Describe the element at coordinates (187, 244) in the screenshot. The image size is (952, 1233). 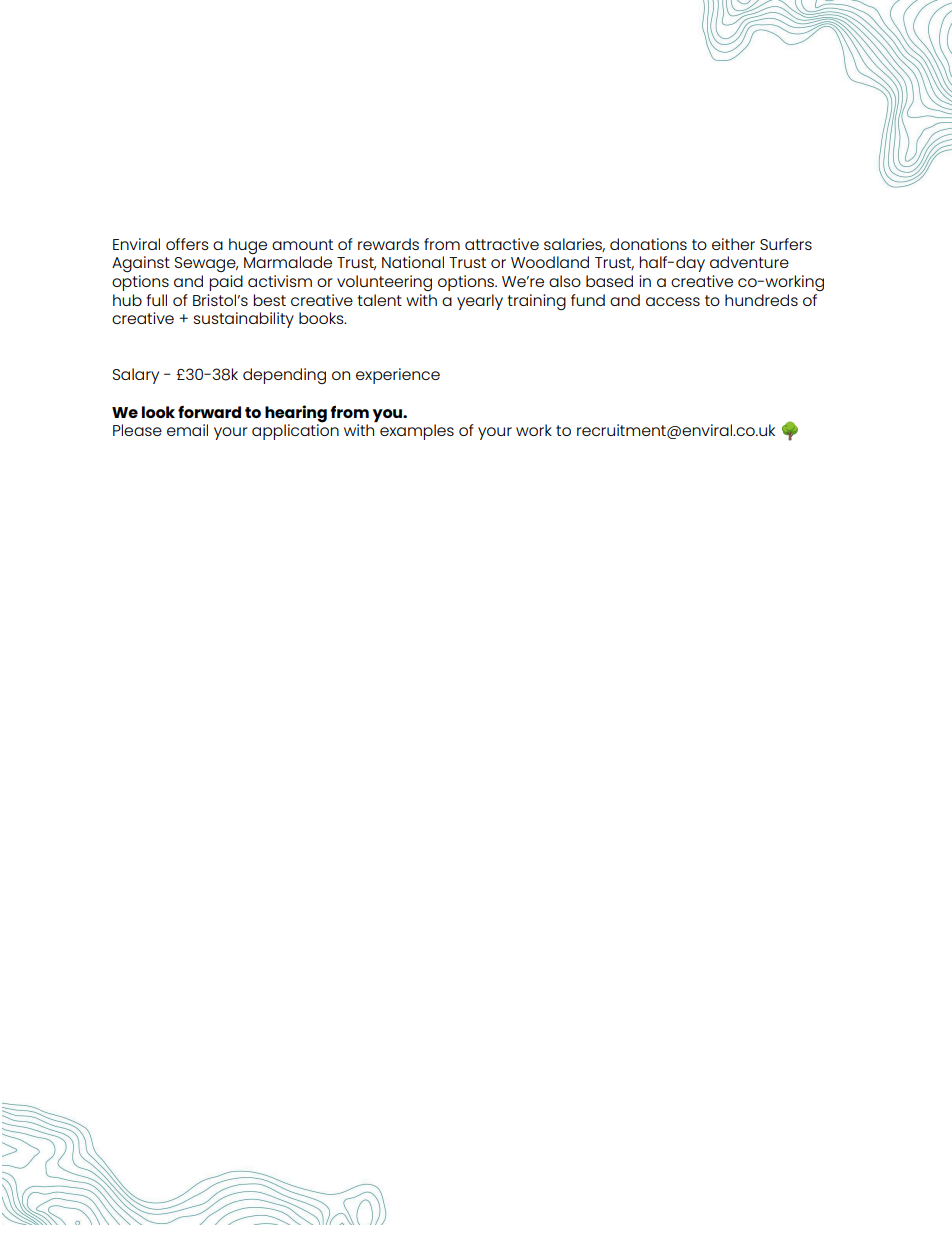
I see `offers` at that location.
